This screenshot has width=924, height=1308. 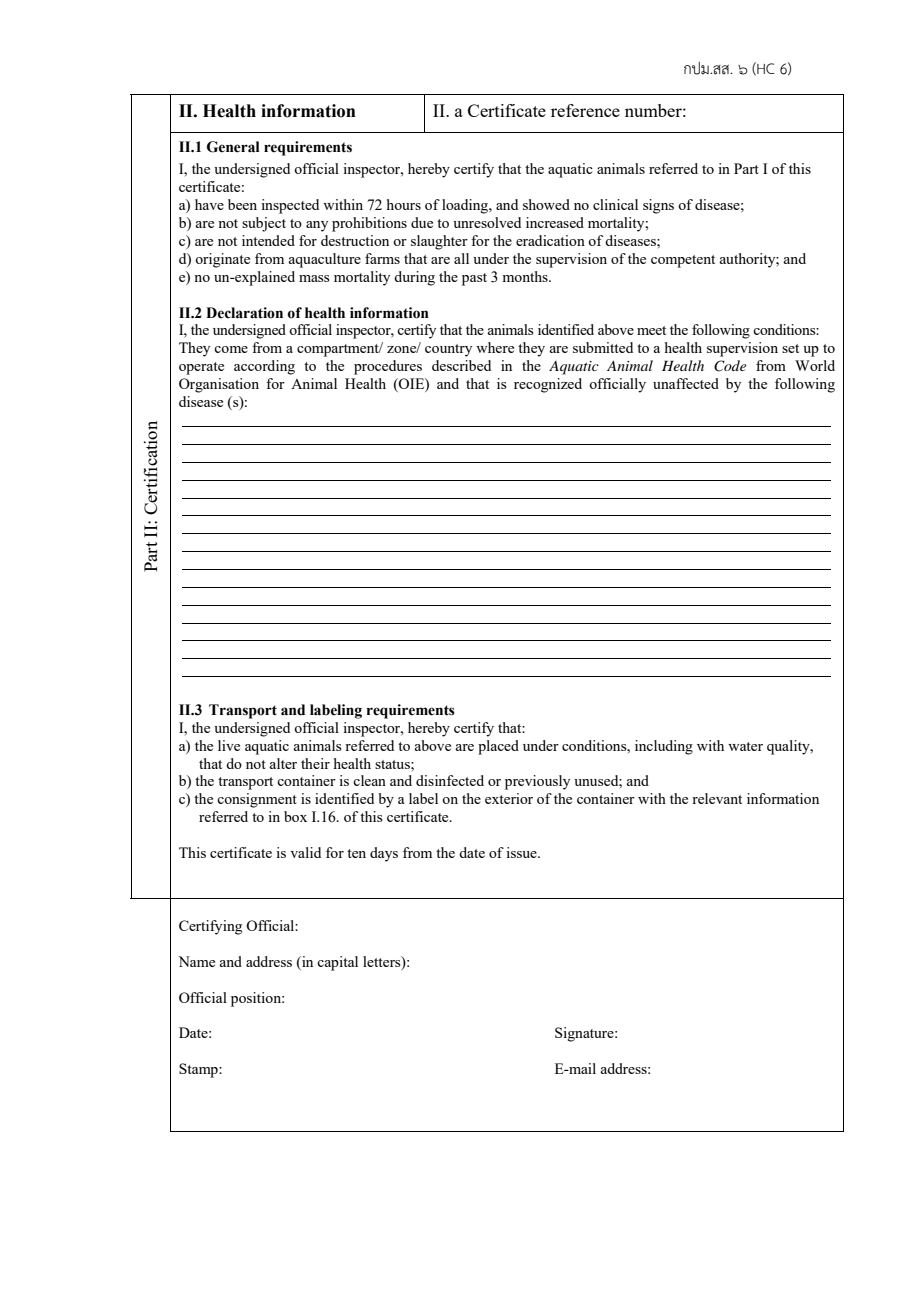 What do you see at coordinates (199, 1070) in the screenshot?
I see `Stamp` at bounding box center [199, 1070].
